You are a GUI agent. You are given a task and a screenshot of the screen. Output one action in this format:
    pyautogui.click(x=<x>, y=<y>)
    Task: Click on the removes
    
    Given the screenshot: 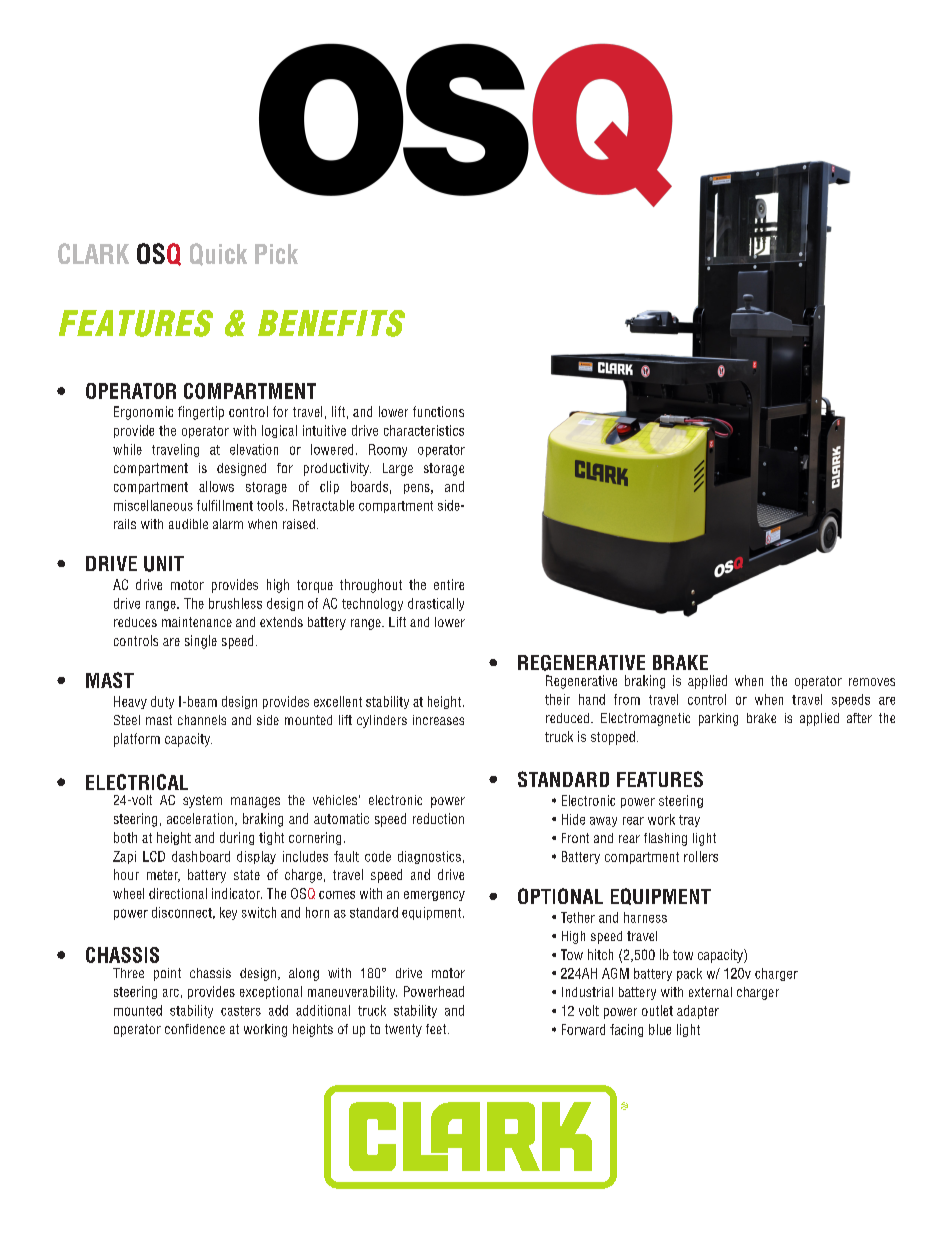 What is the action you would take?
    pyautogui.click(x=872, y=682)
